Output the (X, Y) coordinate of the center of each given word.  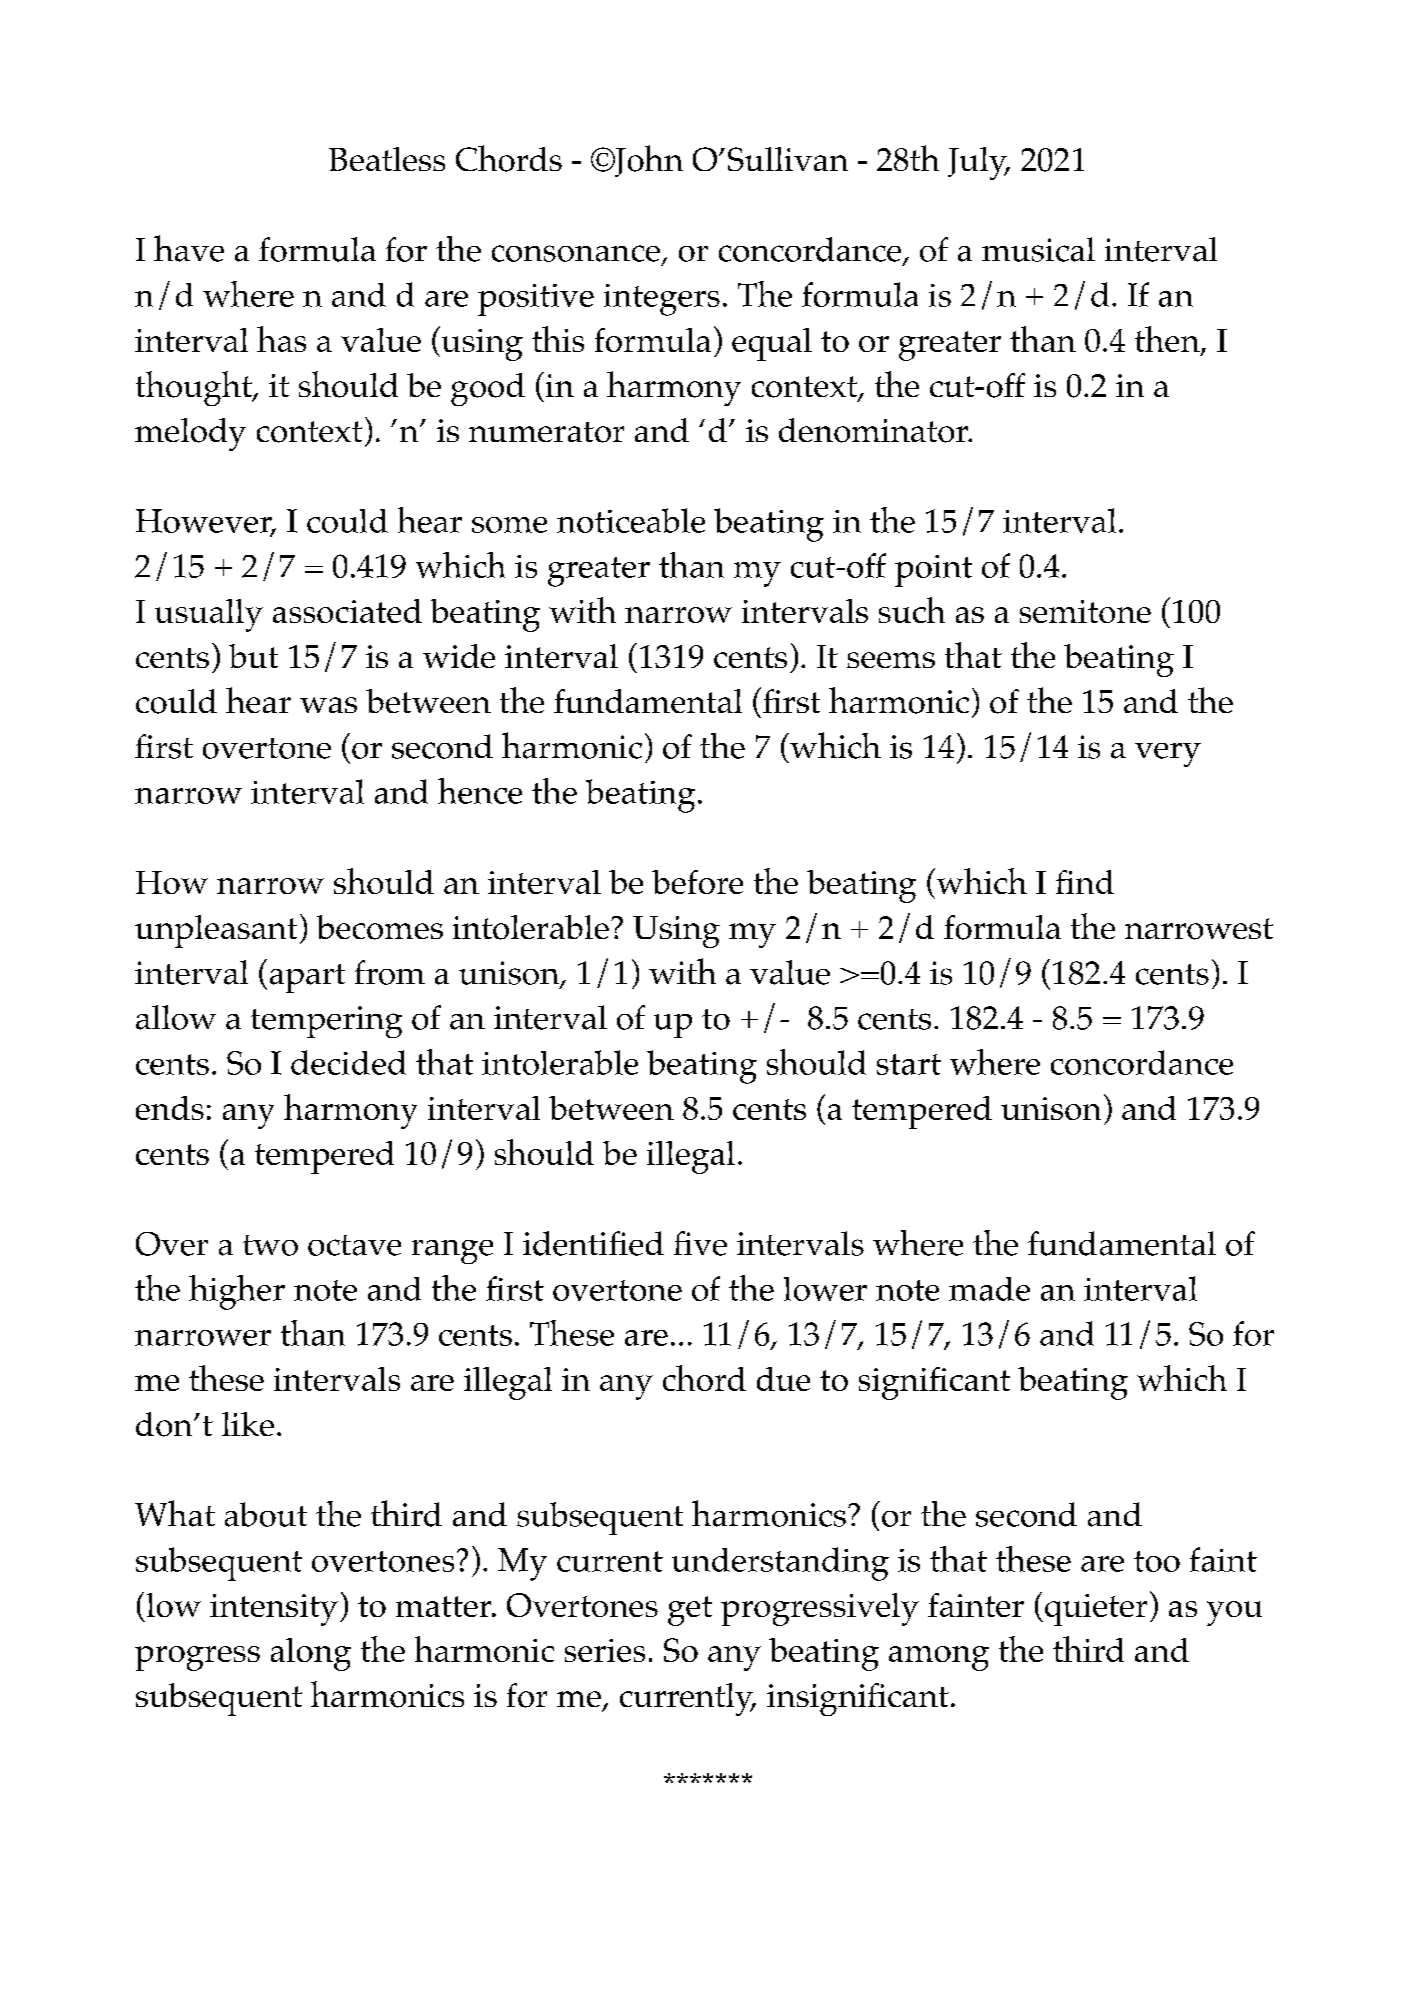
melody (190, 434)
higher (237, 1292)
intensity (274, 1610)
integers (662, 300)
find (1085, 882)
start (909, 1064)
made (989, 1289)
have (189, 248)
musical (1038, 249)
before (697, 882)
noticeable (631, 520)
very (1168, 755)
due (783, 1379)
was (328, 705)
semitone (1085, 611)
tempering (326, 1022)
